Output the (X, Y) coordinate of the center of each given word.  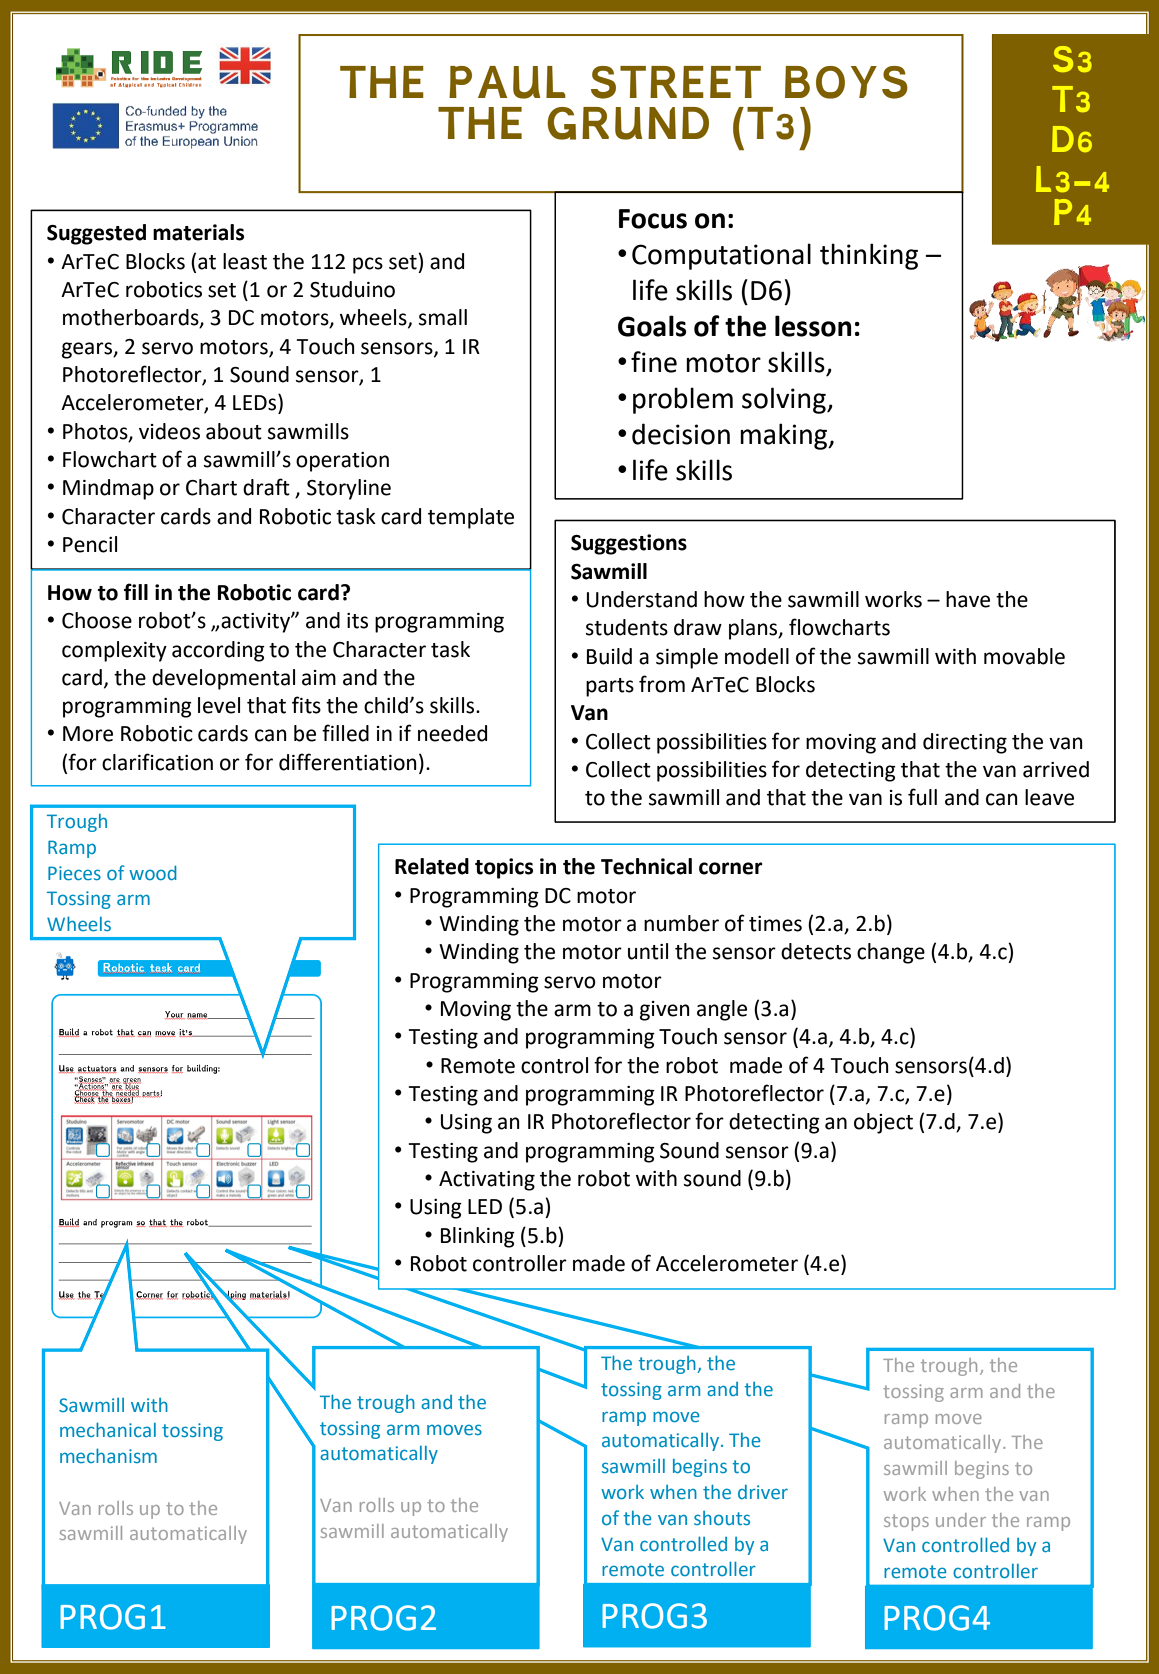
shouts (722, 1518)
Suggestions (629, 544)
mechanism (108, 1455)
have (968, 599)
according (218, 651)
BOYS (846, 82)
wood (153, 872)
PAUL (507, 82)
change (891, 953)
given (665, 1011)
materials (198, 232)
